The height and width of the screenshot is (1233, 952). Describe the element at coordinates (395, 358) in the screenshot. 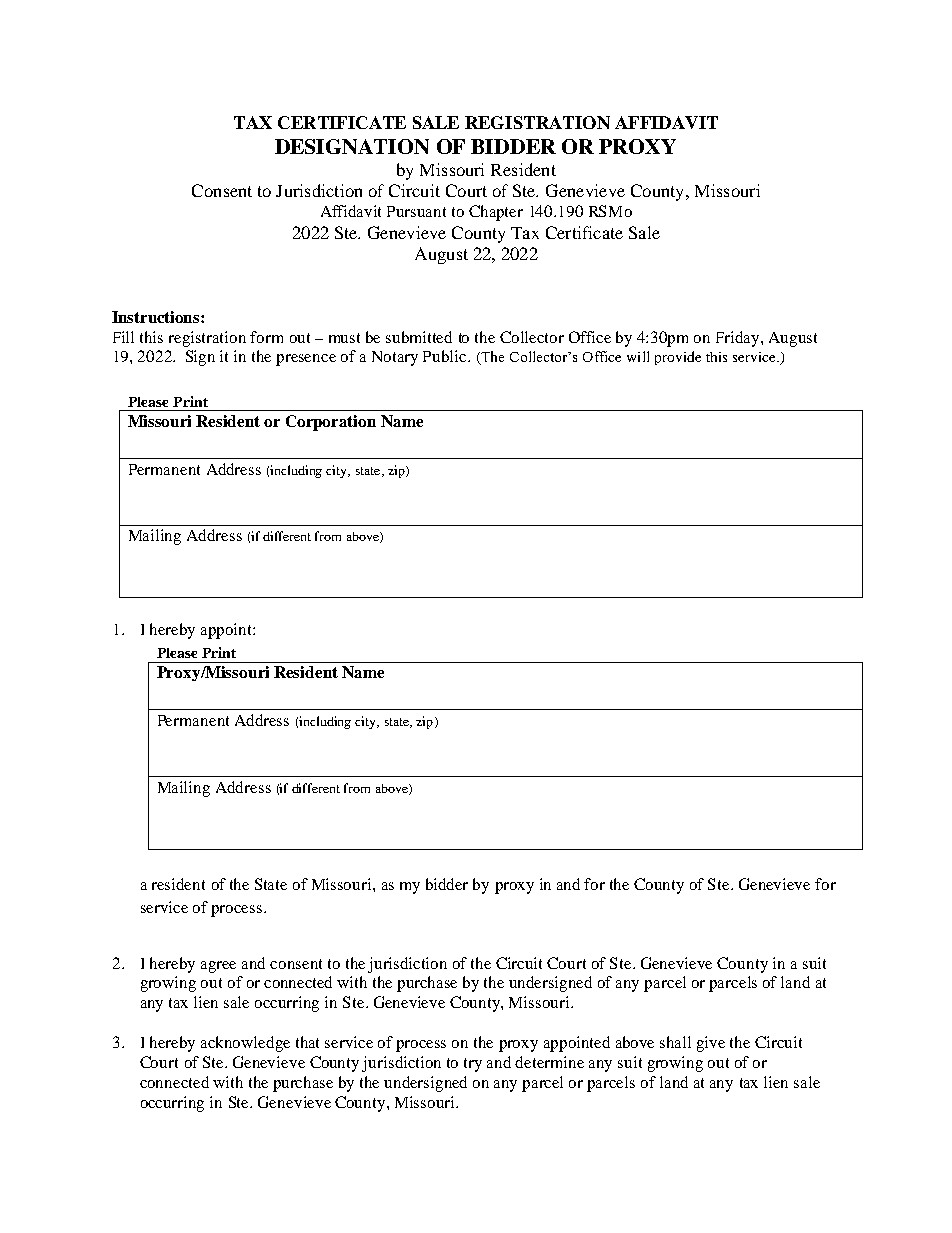

I see `Notary` at that location.
